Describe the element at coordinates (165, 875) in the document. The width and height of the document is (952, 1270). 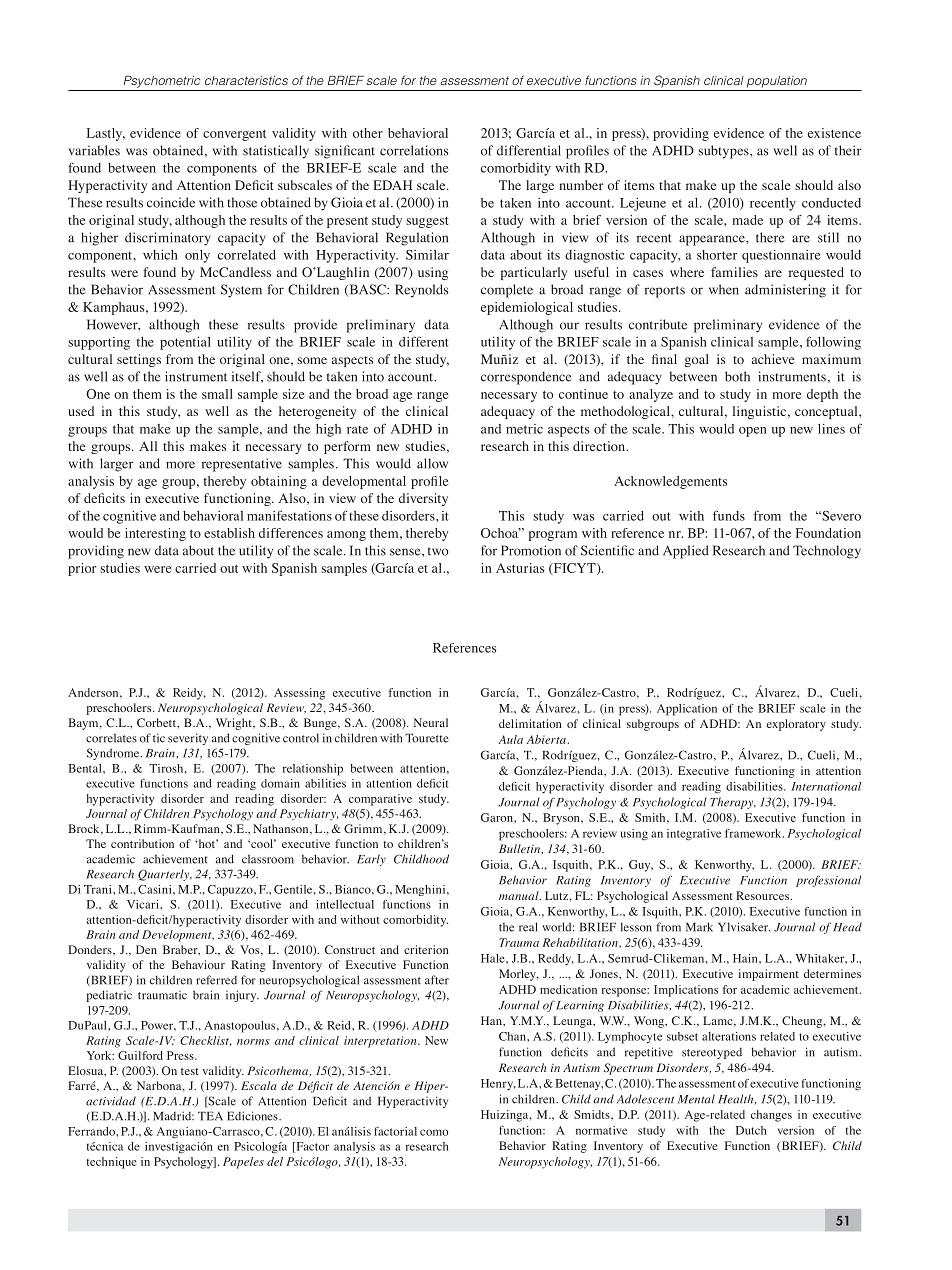
I see `Quarterly` at that location.
